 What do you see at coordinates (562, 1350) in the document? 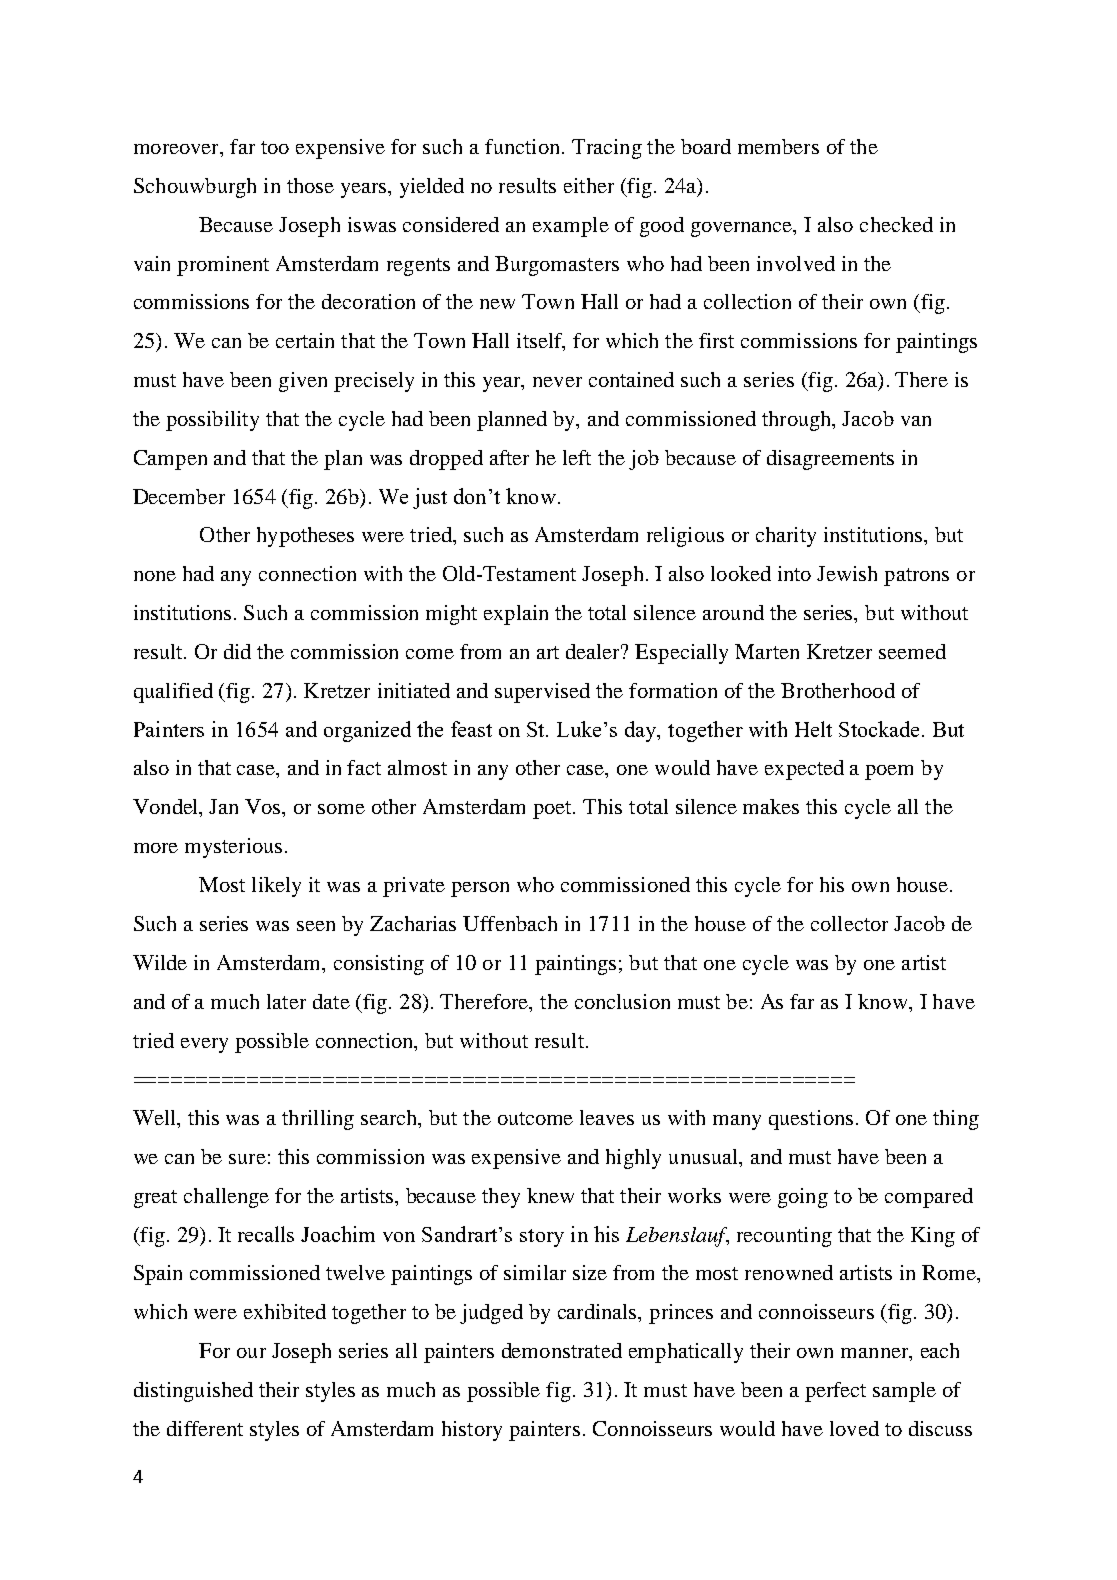
I see `demonstrated` at bounding box center [562, 1350].
